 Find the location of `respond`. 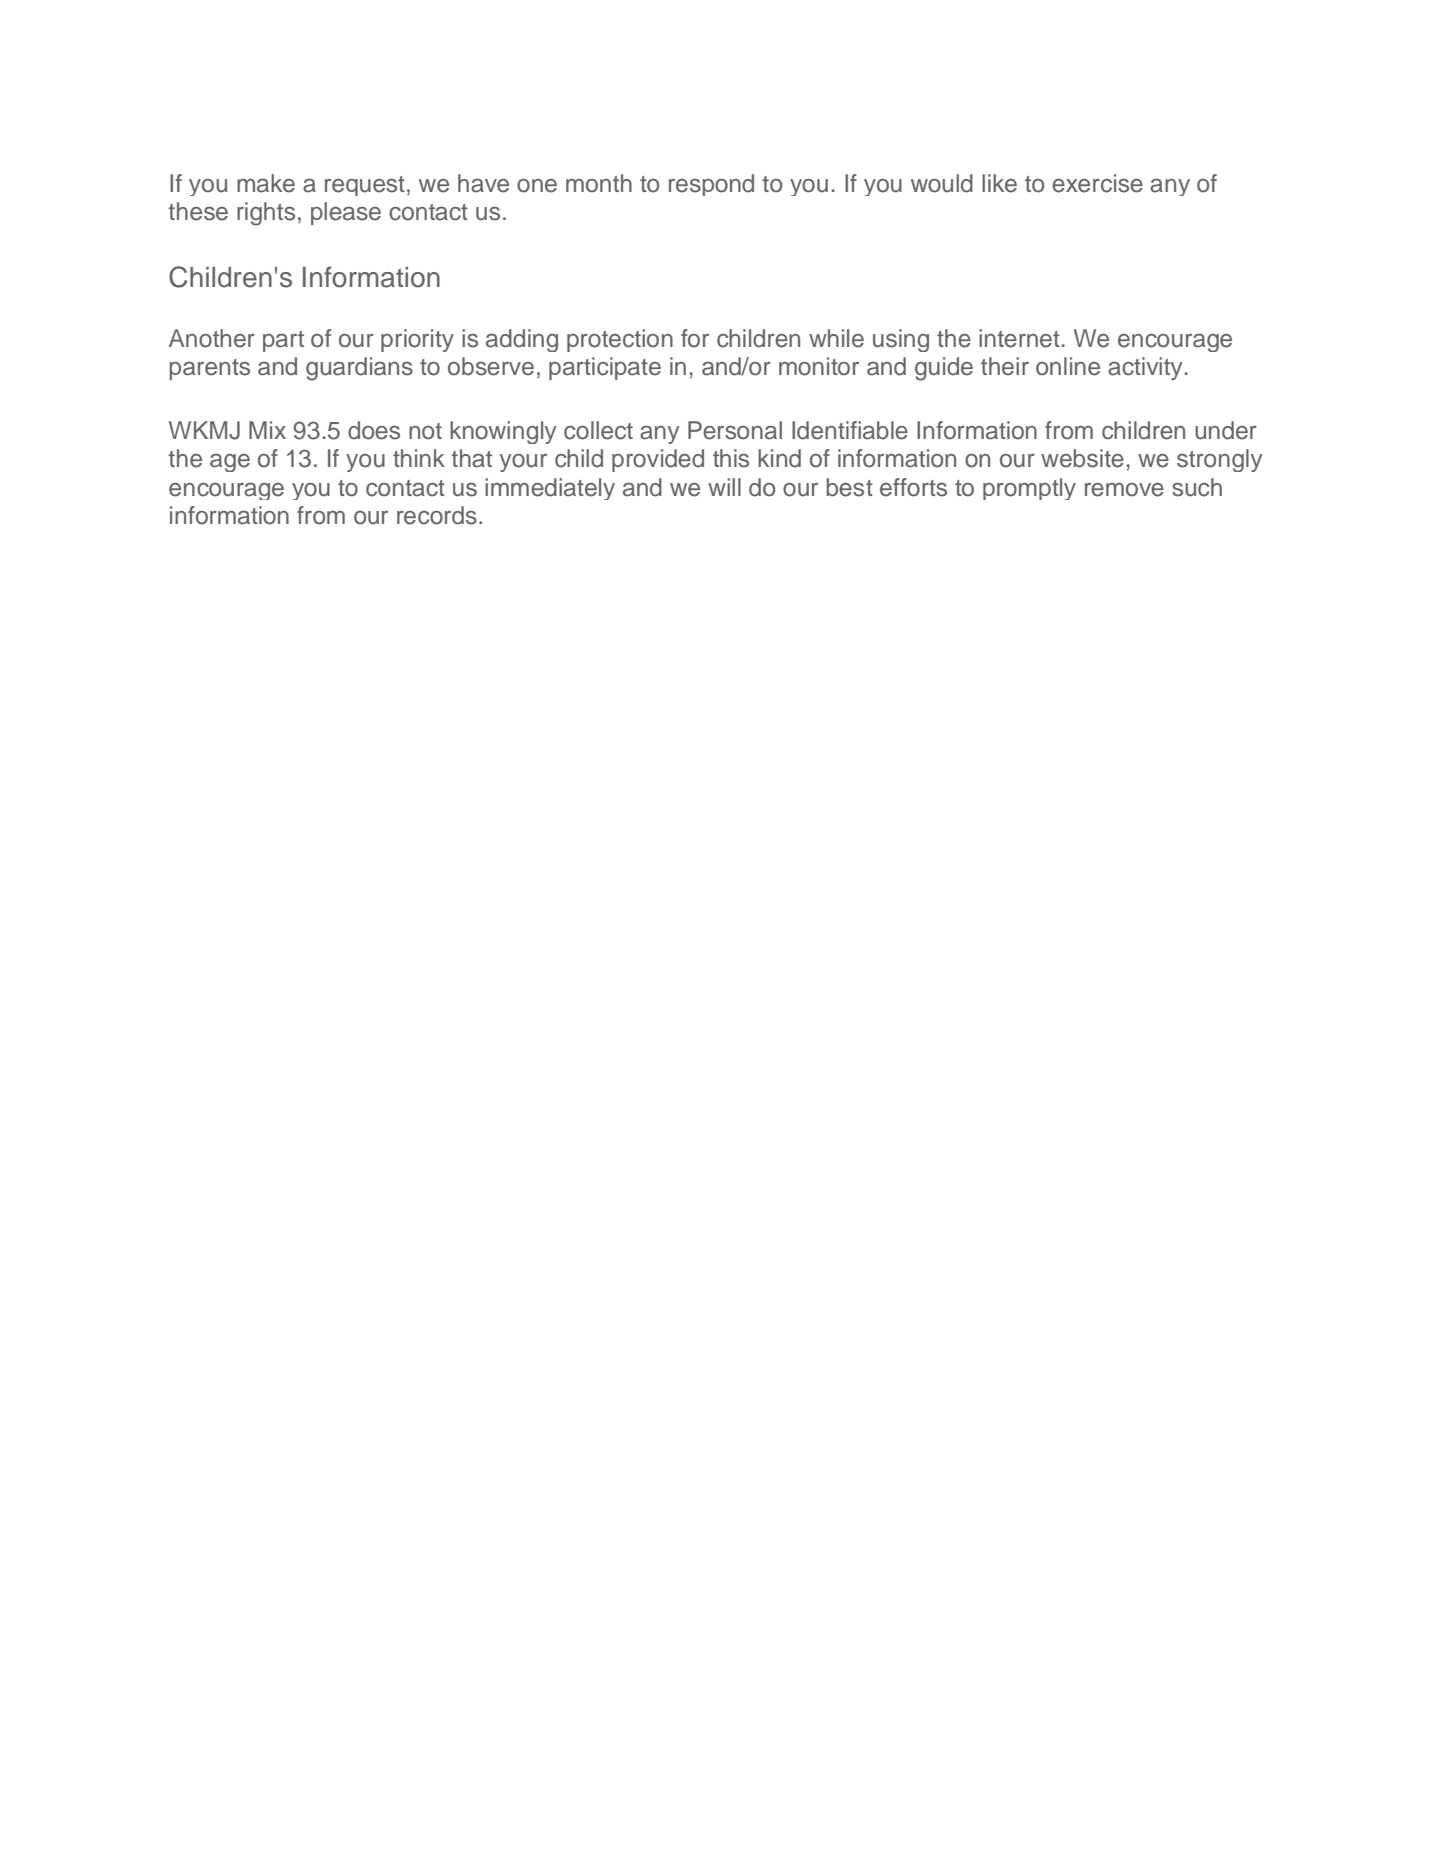

respond is located at coordinates (711, 185).
